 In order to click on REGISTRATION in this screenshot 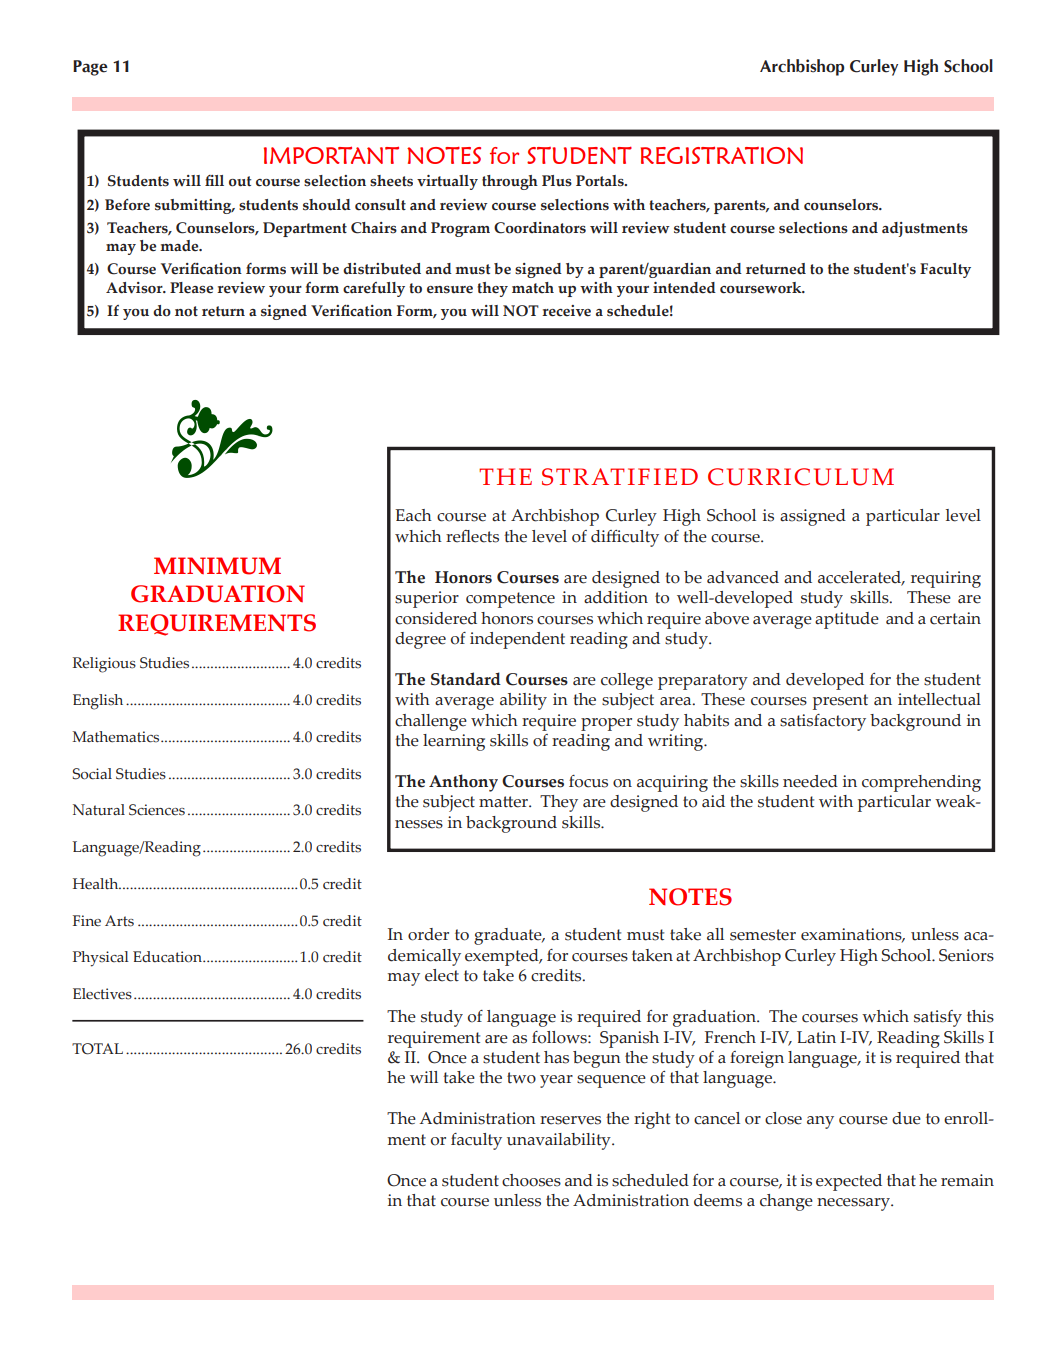, I will do `click(722, 155)`.
